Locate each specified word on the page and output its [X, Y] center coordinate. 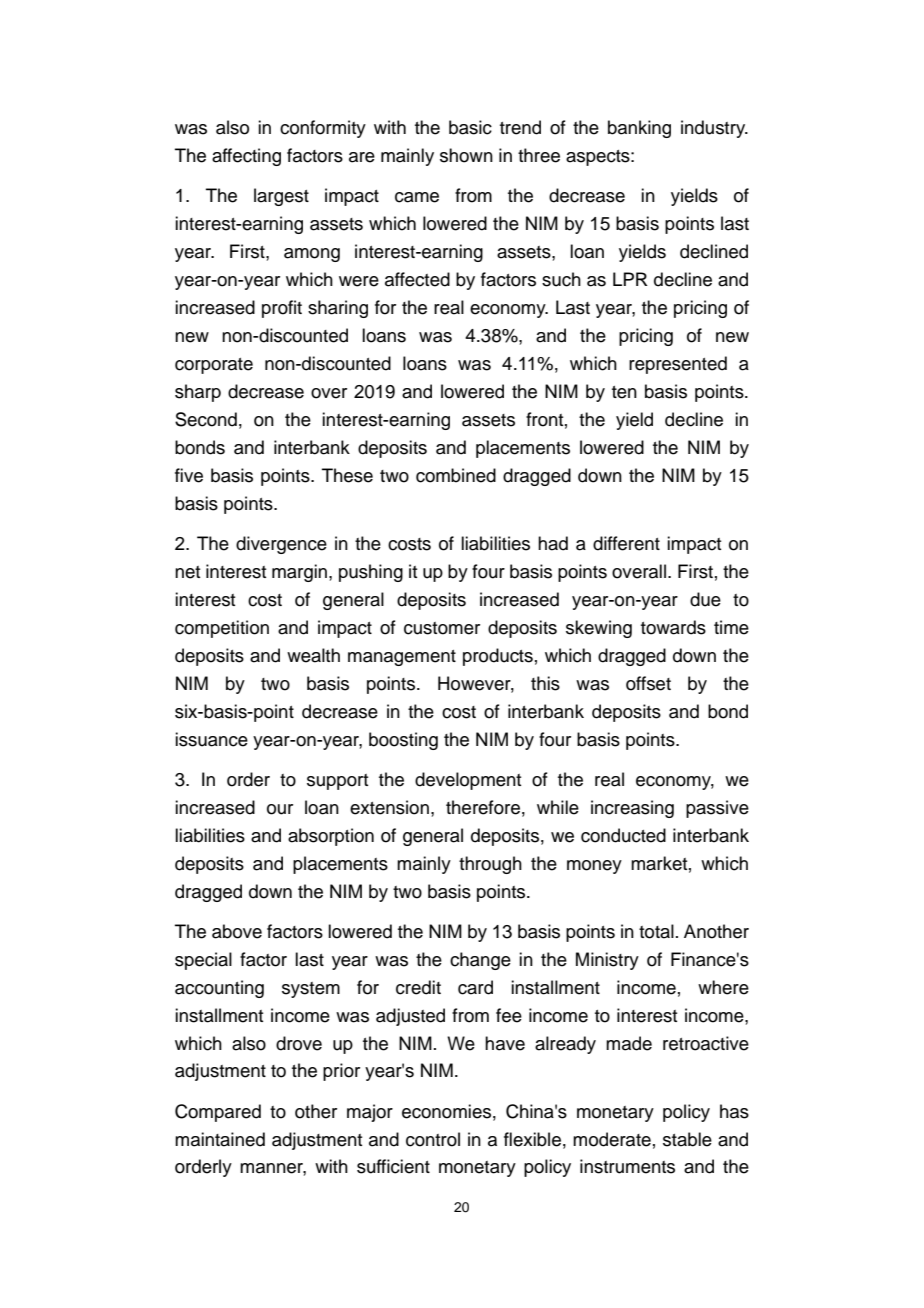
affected [417, 279]
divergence [281, 545]
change [480, 961]
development [468, 781]
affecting [246, 157]
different [626, 543]
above [237, 931]
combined [456, 475]
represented [678, 365]
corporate [214, 366]
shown [466, 155]
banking [639, 129]
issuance [211, 739]
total [656, 931]
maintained [220, 1139]
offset [648, 683]
